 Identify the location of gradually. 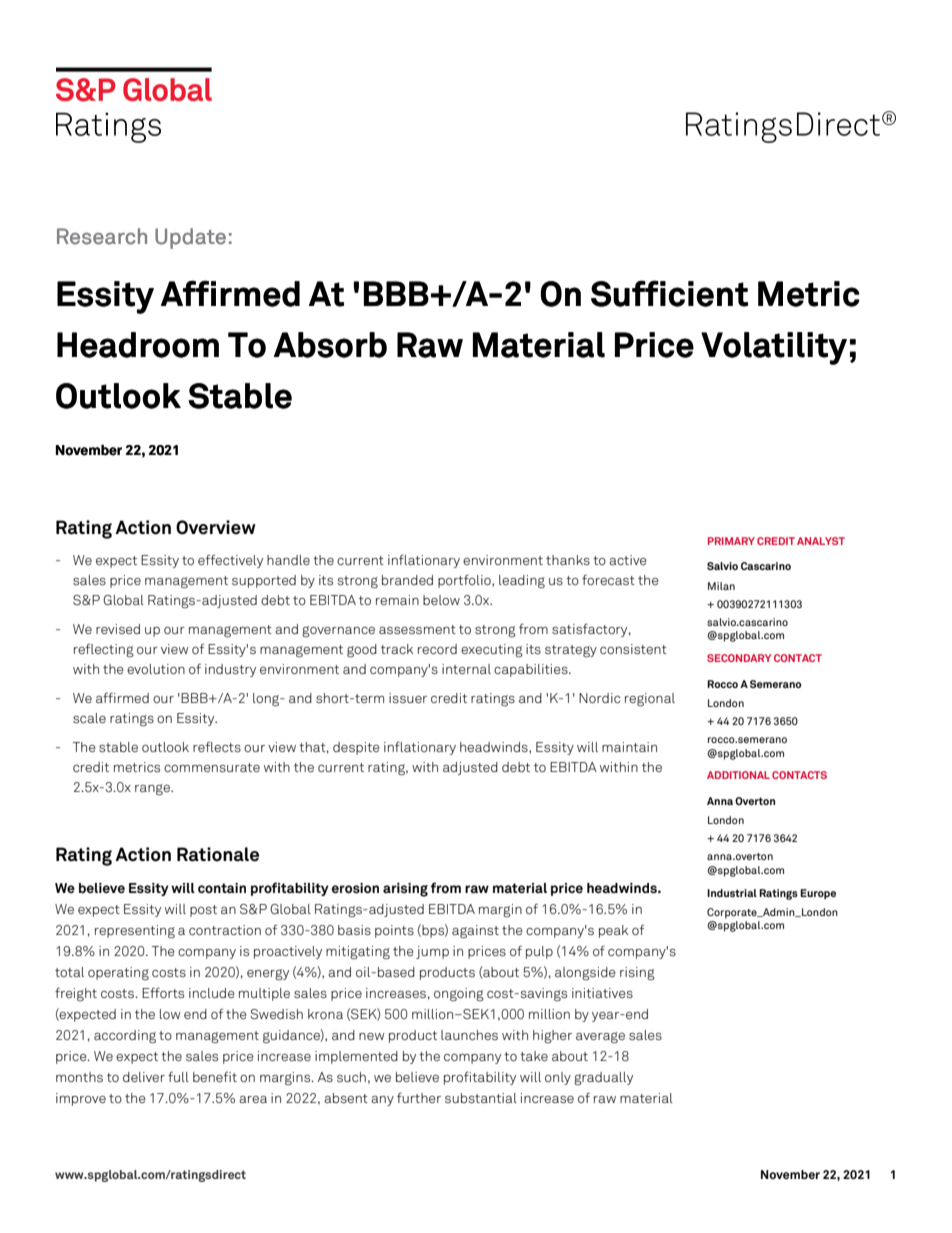
(603, 1078).
